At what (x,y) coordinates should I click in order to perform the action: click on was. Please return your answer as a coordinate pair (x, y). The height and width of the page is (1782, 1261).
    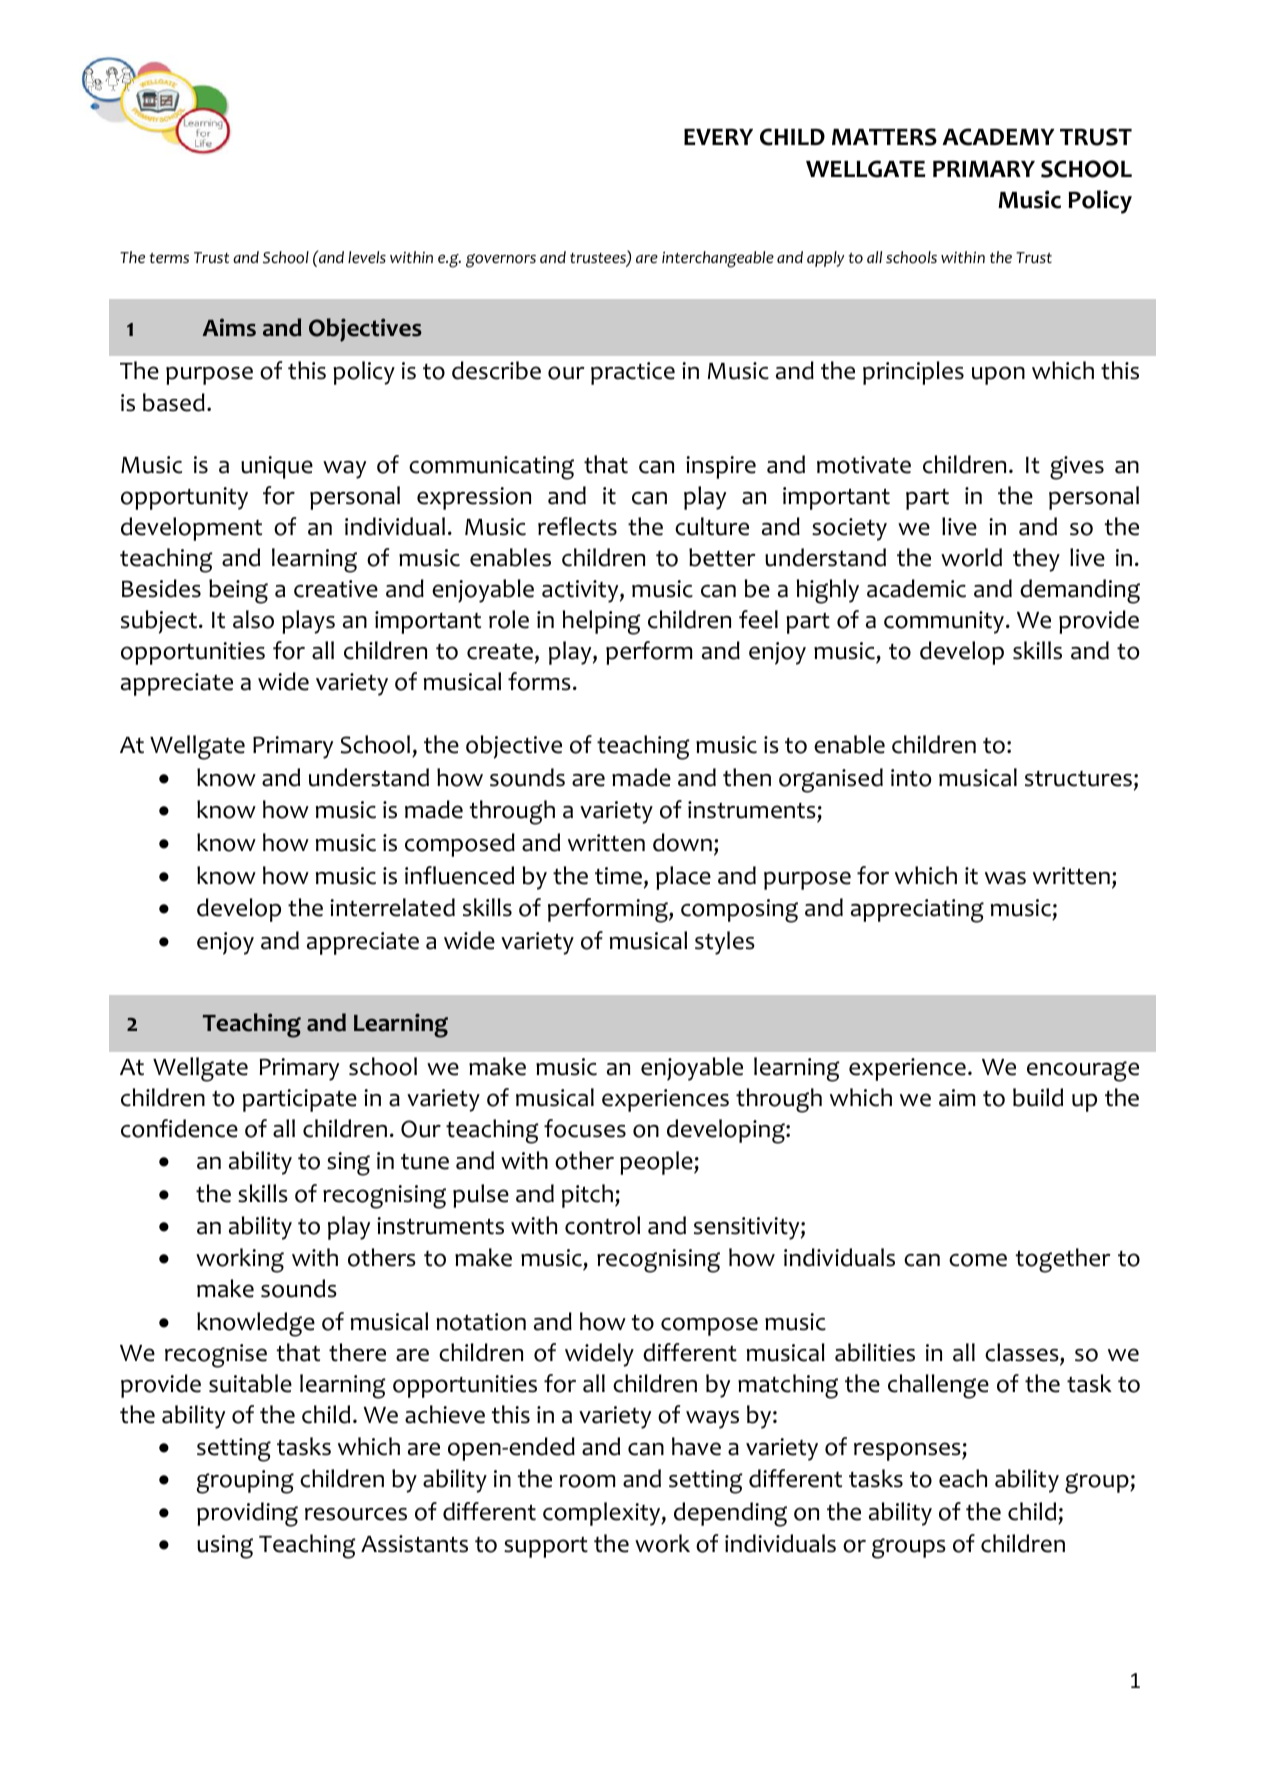
    Looking at the image, I should click on (1005, 878).
